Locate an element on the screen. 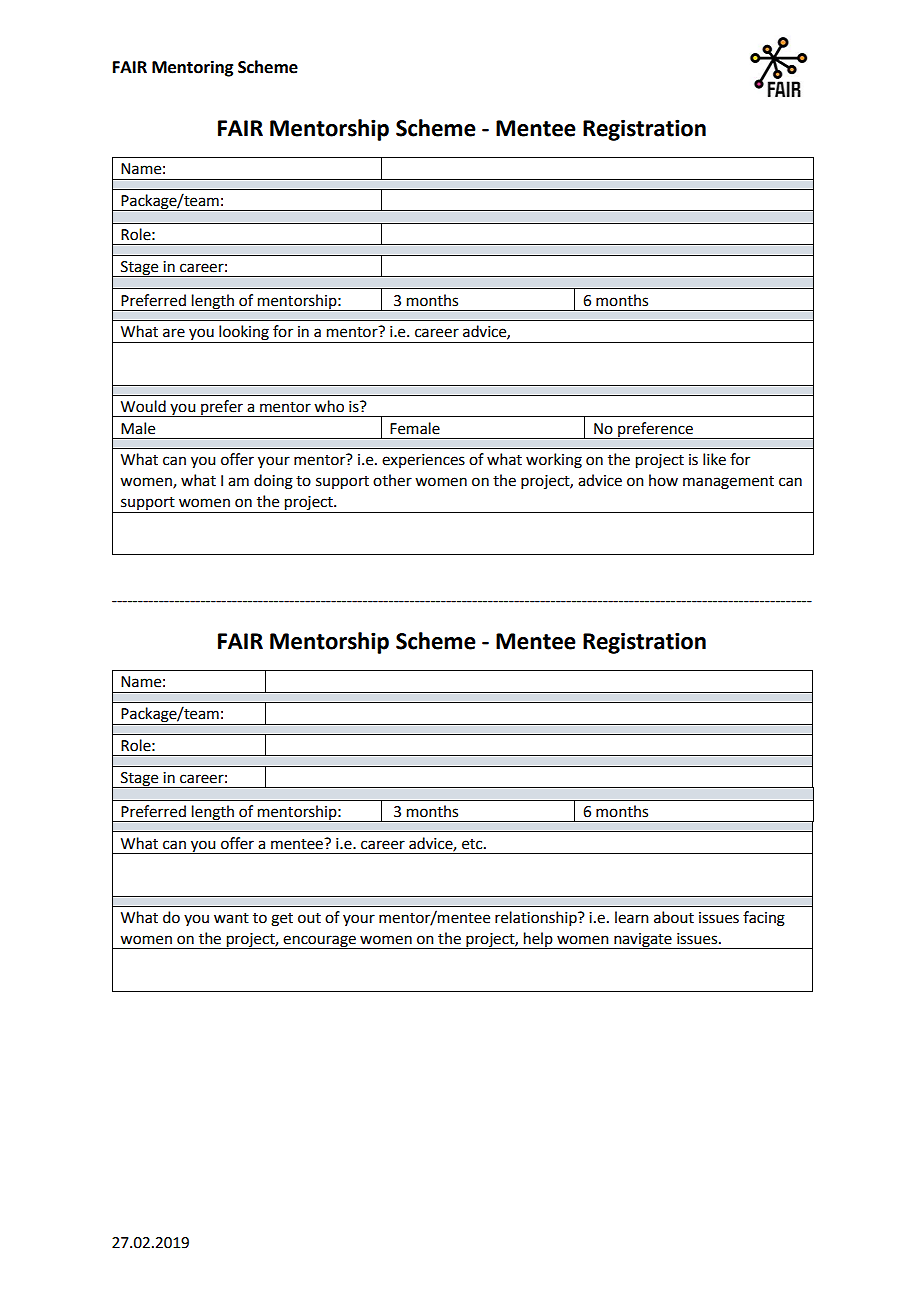 This screenshot has width=924, height=1308. relationship is located at coordinates (537, 918).
